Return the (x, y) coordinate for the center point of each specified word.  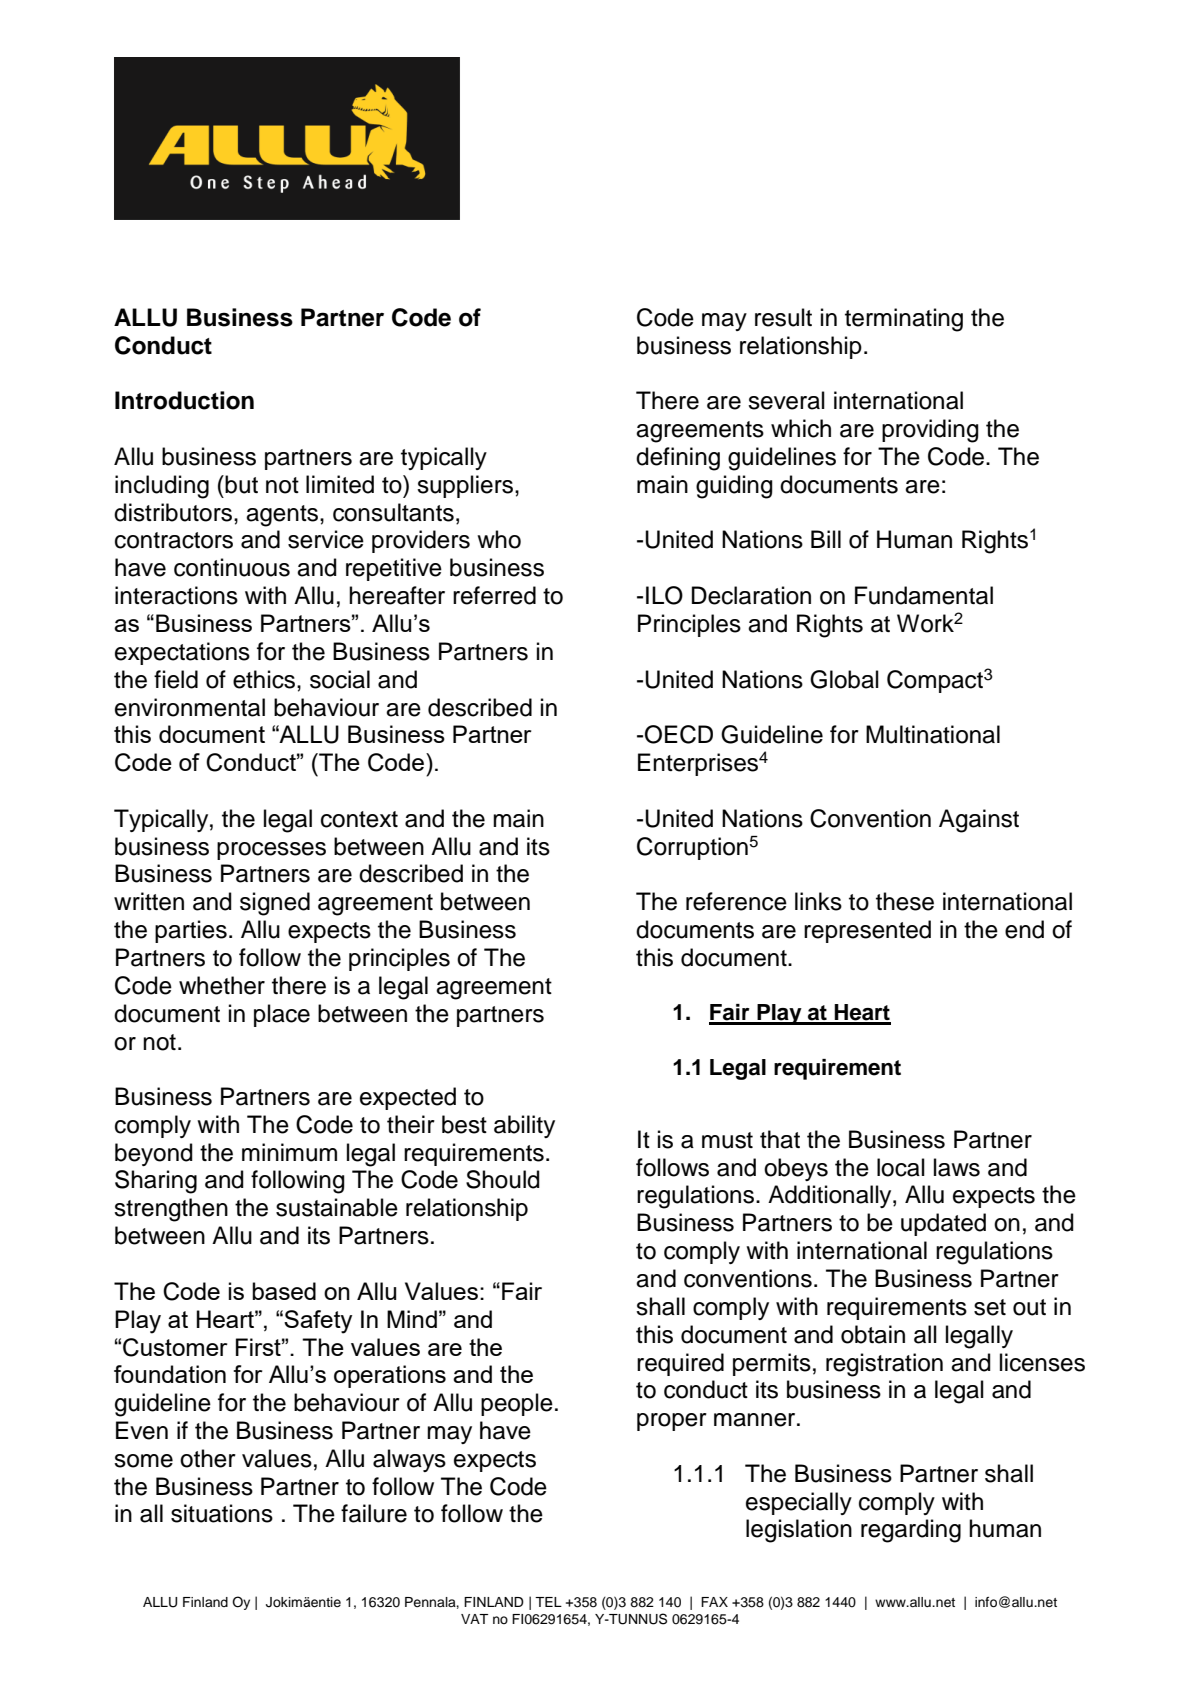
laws (957, 1167)
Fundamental (924, 595)
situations (222, 1513)
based (284, 1291)
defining (678, 459)
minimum (289, 1152)
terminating (904, 320)
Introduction (184, 400)
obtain (873, 1334)
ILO (664, 595)
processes (271, 851)
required (680, 1364)
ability (524, 1126)
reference (736, 901)
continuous (232, 567)
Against (979, 821)
